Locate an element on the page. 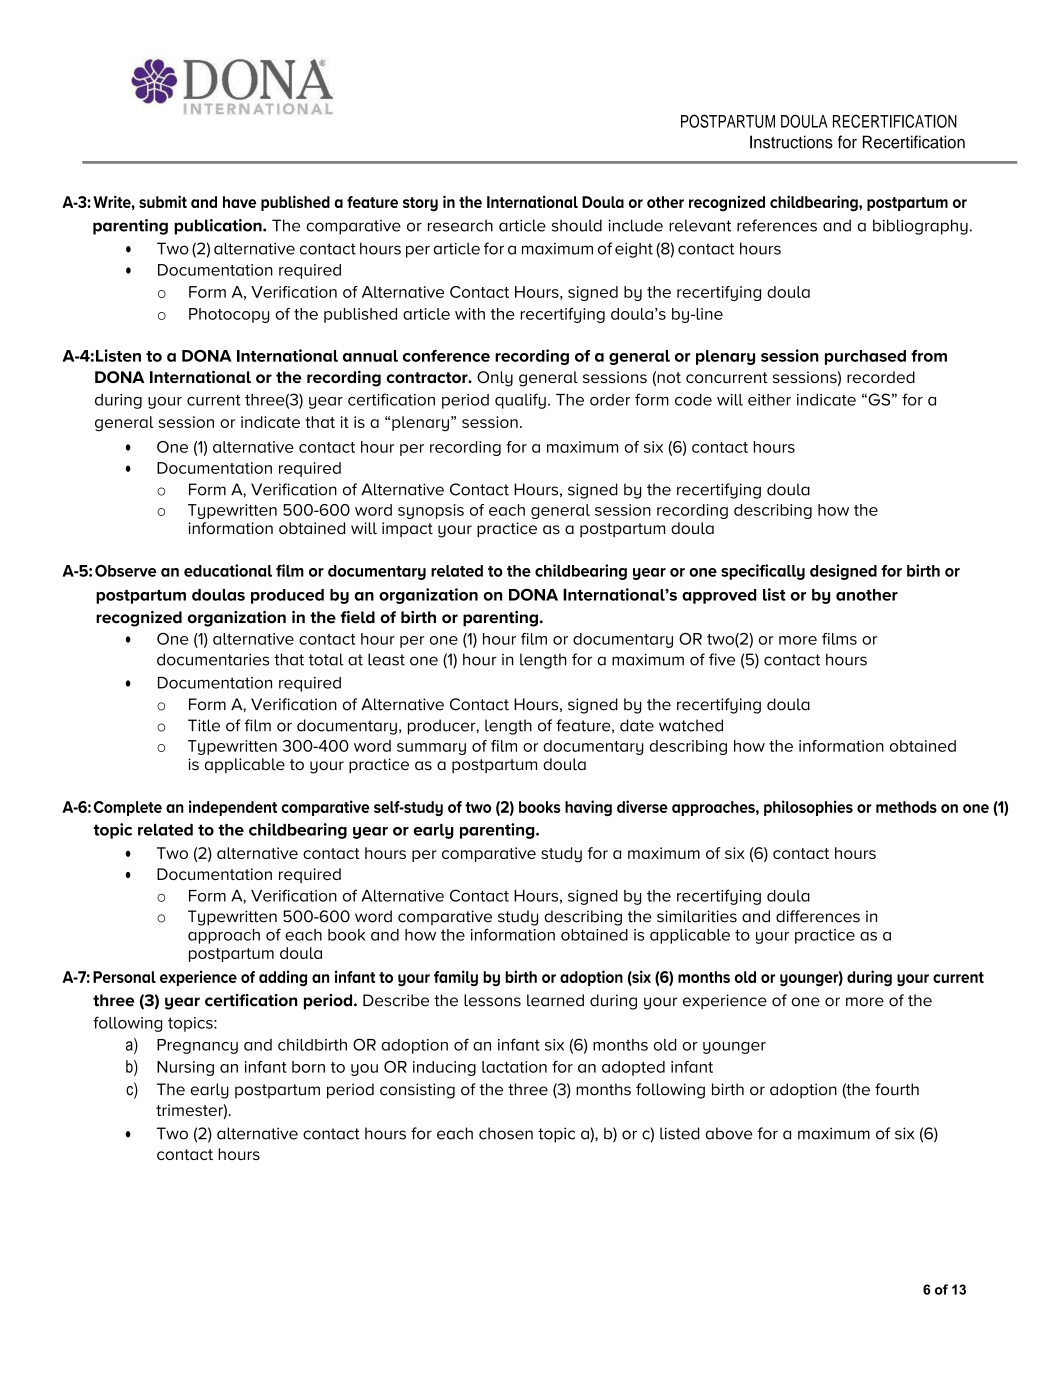  differences is located at coordinates (818, 916).
